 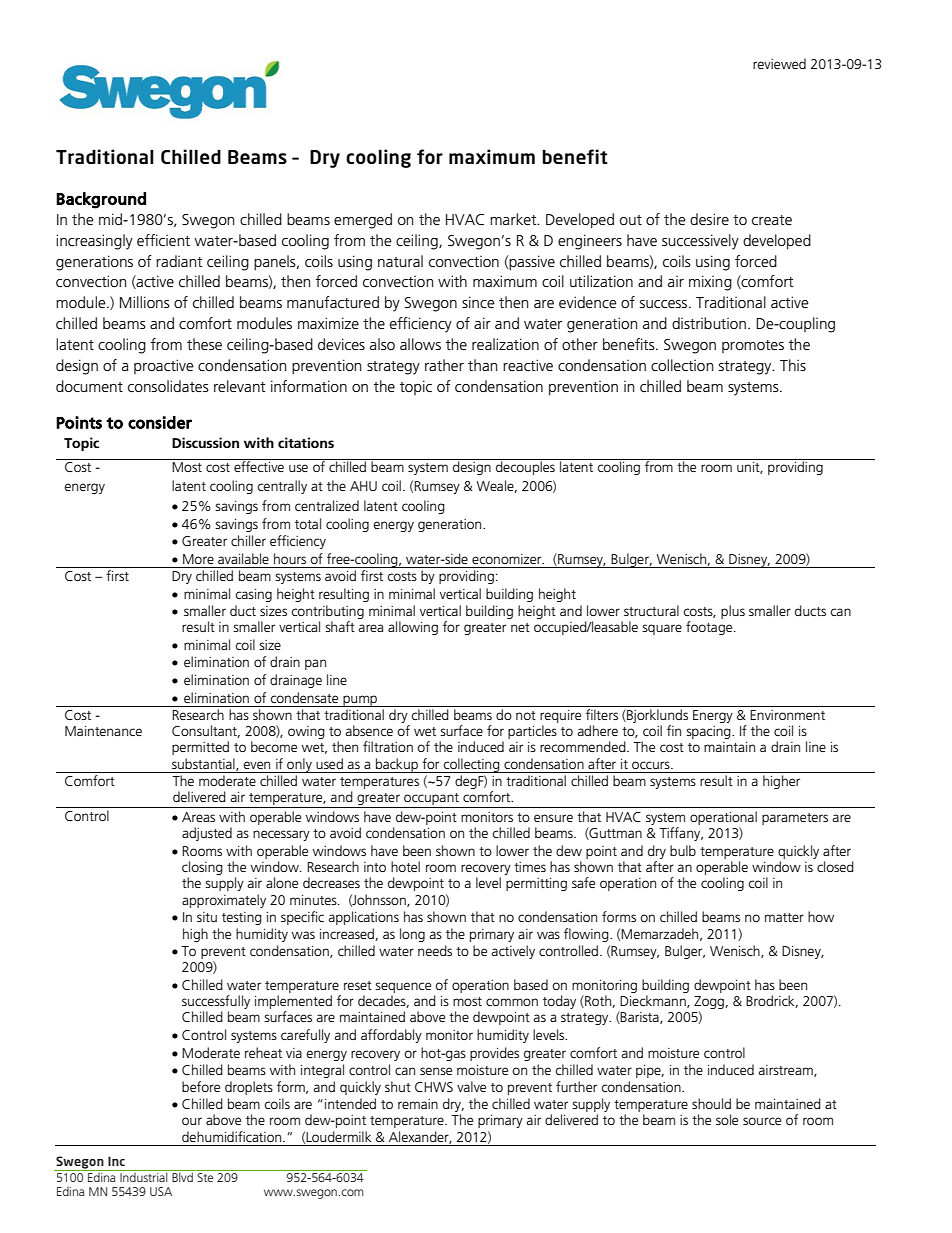 What do you see at coordinates (514, 219) in the screenshot?
I see `market` at bounding box center [514, 219].
